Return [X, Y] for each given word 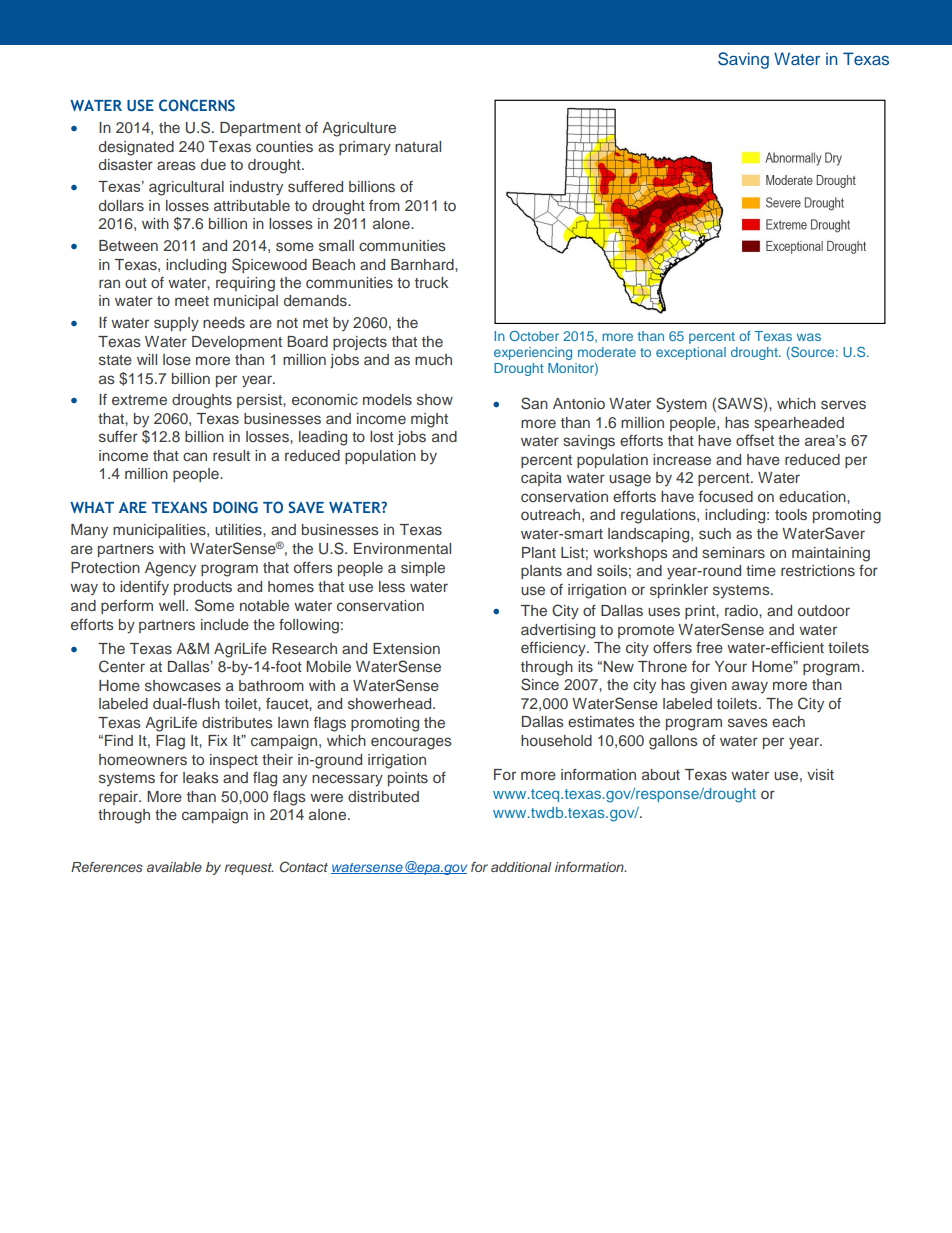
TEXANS [179, 507]
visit [820, 774]
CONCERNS [197, 105]
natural [418, 146]
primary [365, 148]
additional [521, 867]
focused [726, 496]
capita [541, 479]
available [174, 867]
